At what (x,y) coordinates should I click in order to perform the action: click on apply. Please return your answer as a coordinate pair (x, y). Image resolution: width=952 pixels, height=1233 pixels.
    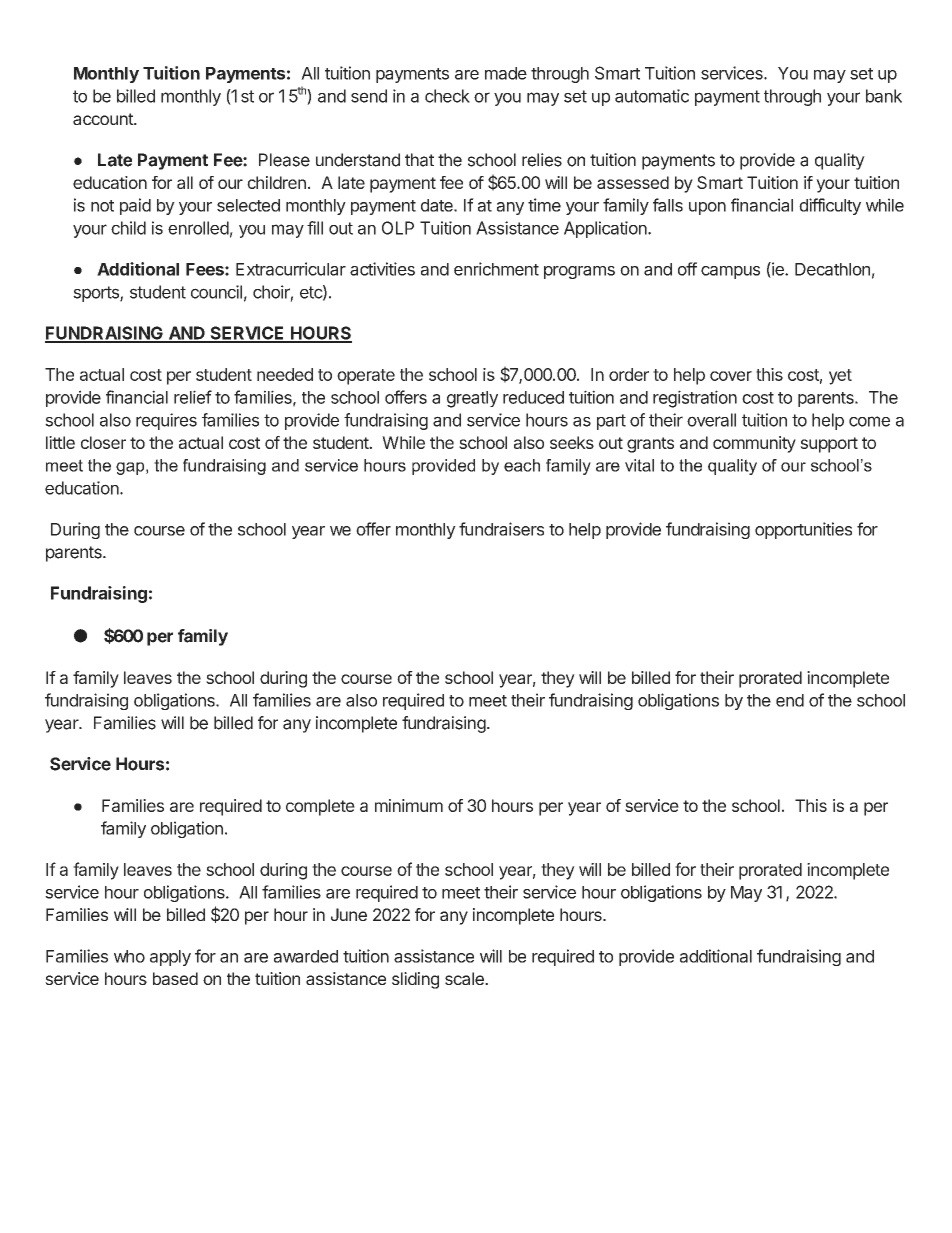
    Looking at the image, I should click on (170, 958).
